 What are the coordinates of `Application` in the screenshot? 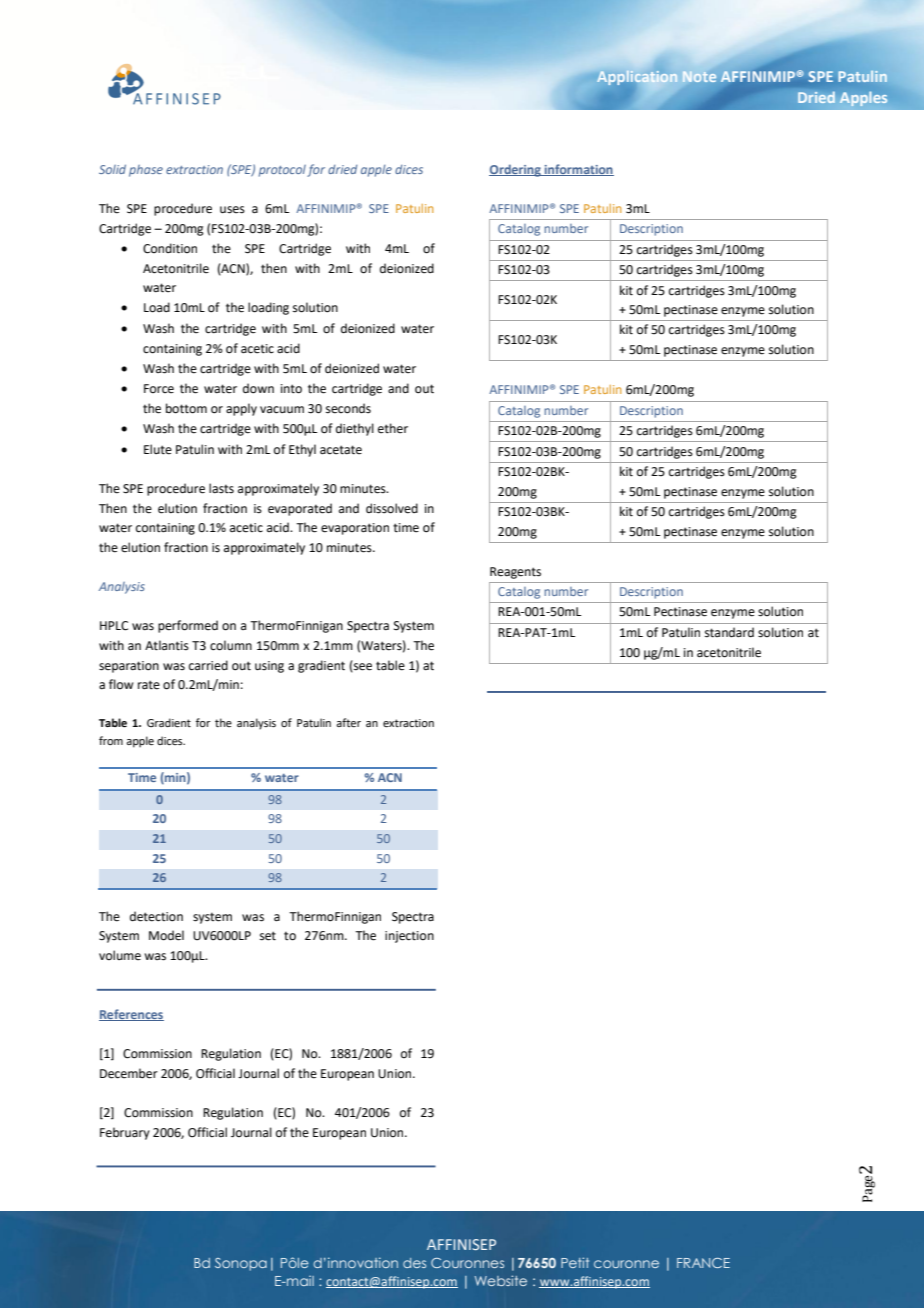 It's located at (637, 79).
